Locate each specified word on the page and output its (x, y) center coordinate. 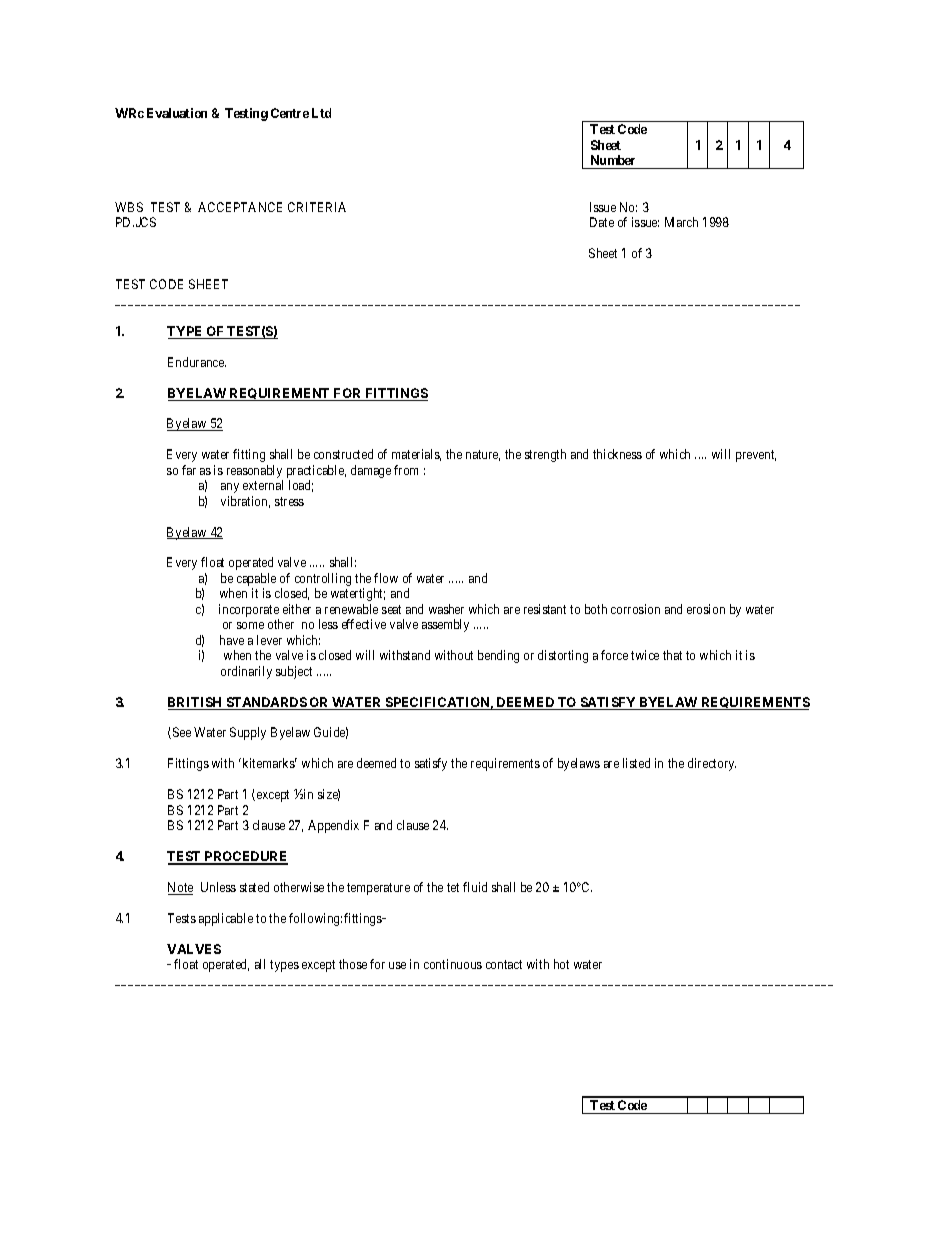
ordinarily (246, 672)
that (672, 655)
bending (498, 656)
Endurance (197, 362)
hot (561, 964)
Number (613, 160)
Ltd (321, 113)
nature (483, 455)
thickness (617, 454)
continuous (453, 964)
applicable (226, 919)
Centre (290, 113)
